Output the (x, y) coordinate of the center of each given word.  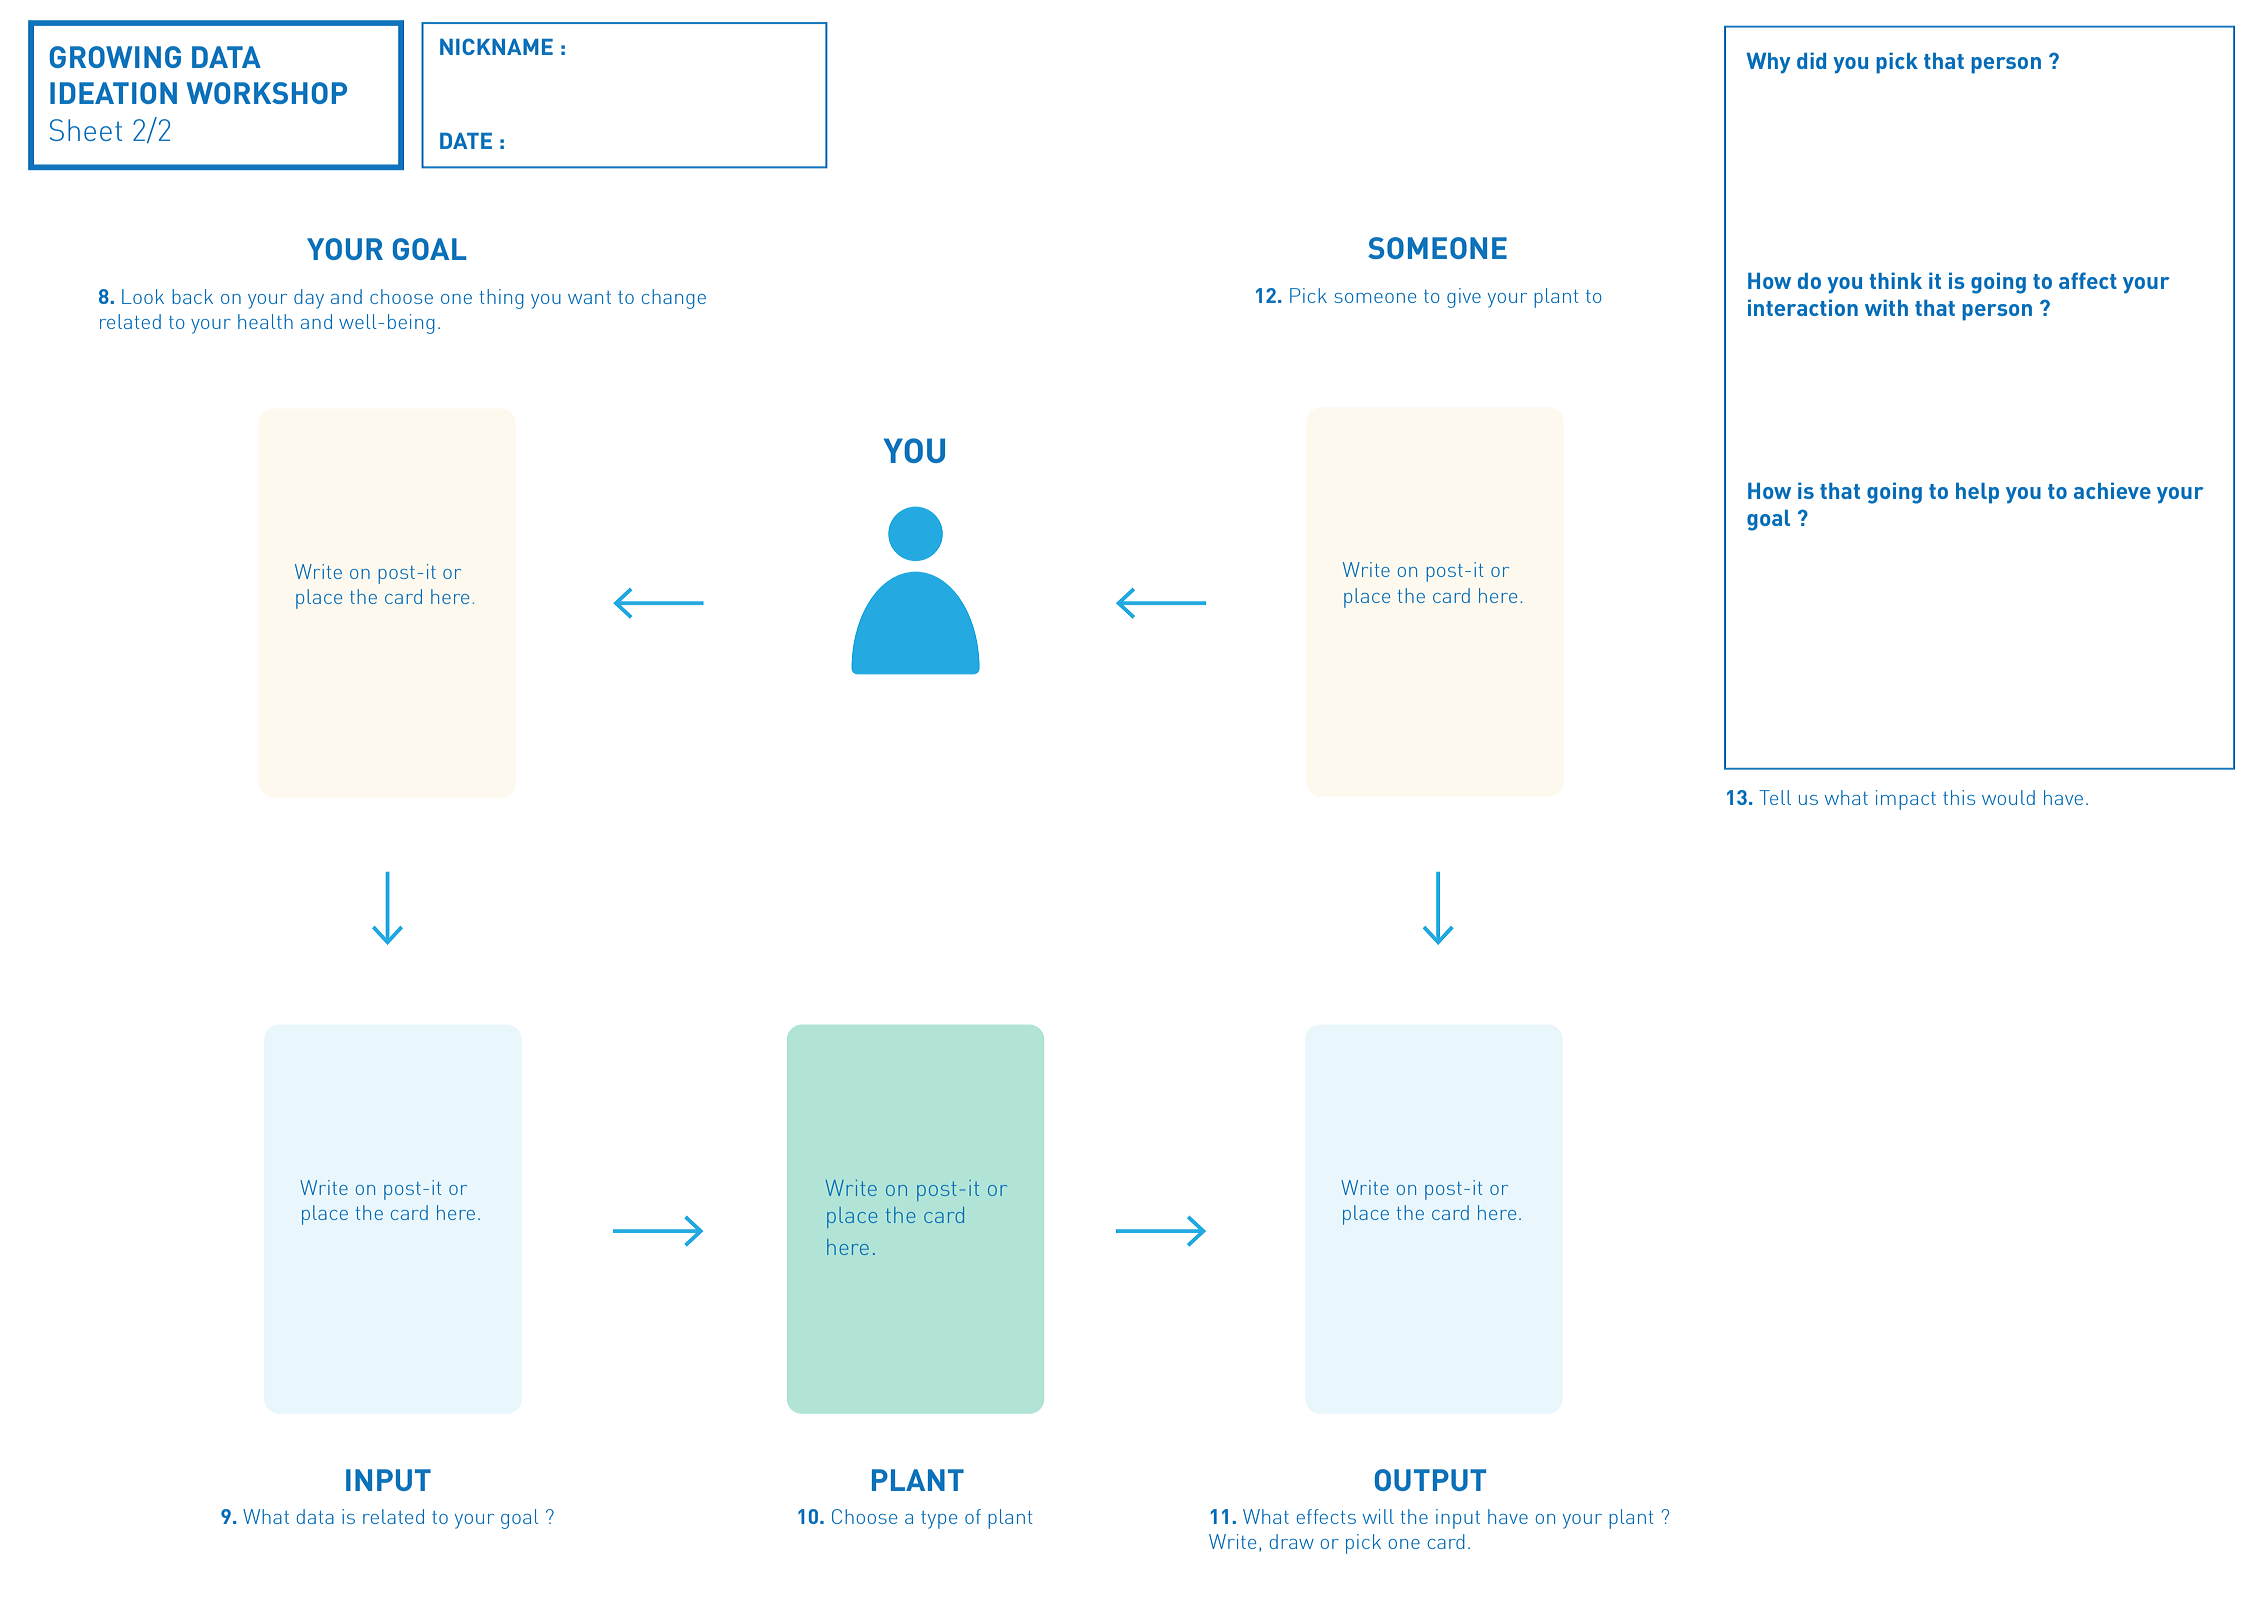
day (309, 299)
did (1811, 60)
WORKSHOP (267, 93)
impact (1906, 800)
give (1464, 298)
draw (1292, 1541)
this (1959, 797)
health (265, 321)
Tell (1775, 797)
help (1977, 493)
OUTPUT (1430, 1480)
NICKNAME (496, 46)
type (939, 1520)
